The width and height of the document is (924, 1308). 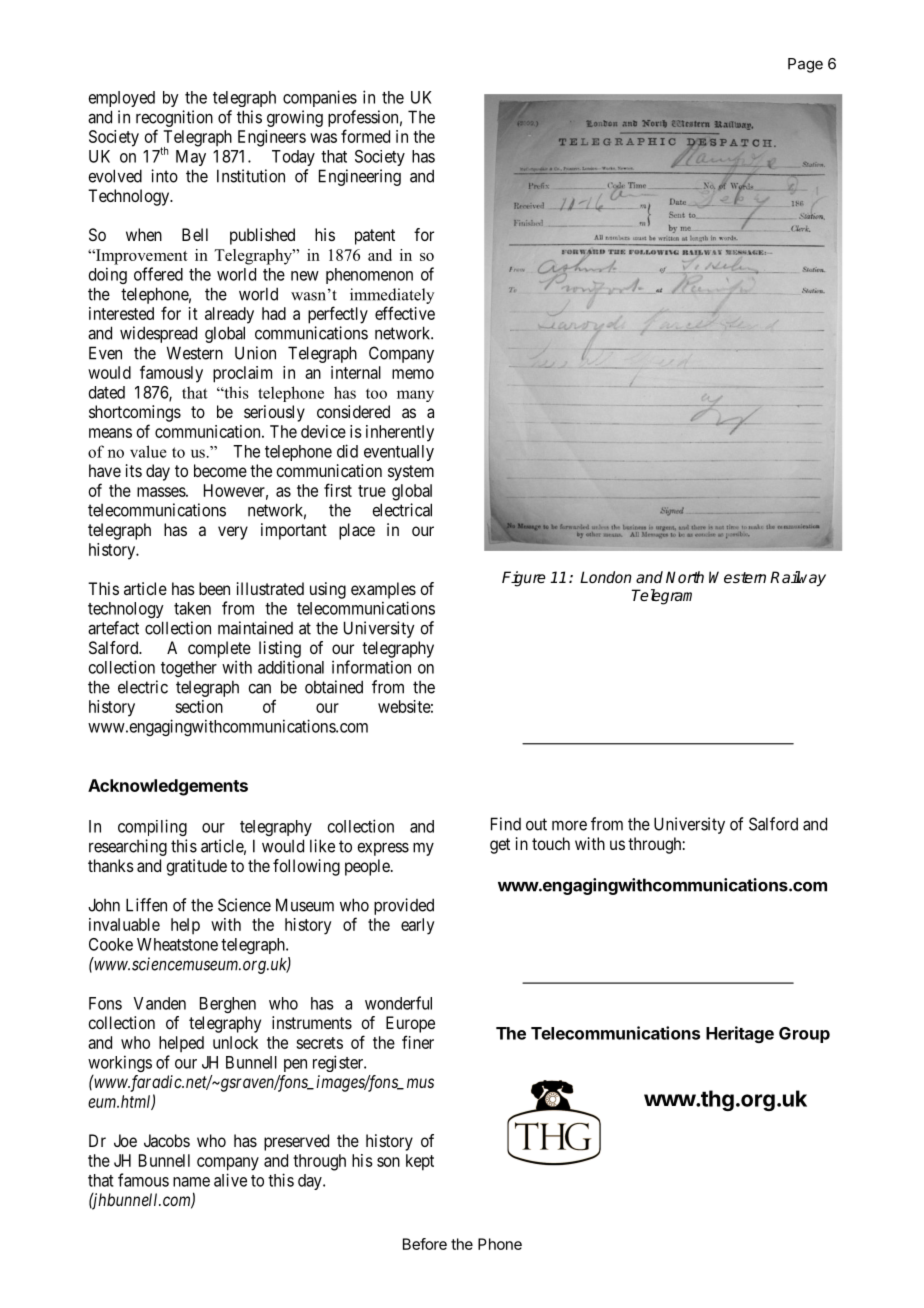 What do you see at coordinates (365, 136) in the document?
I see `formed` at bounding box center [365, 136].
